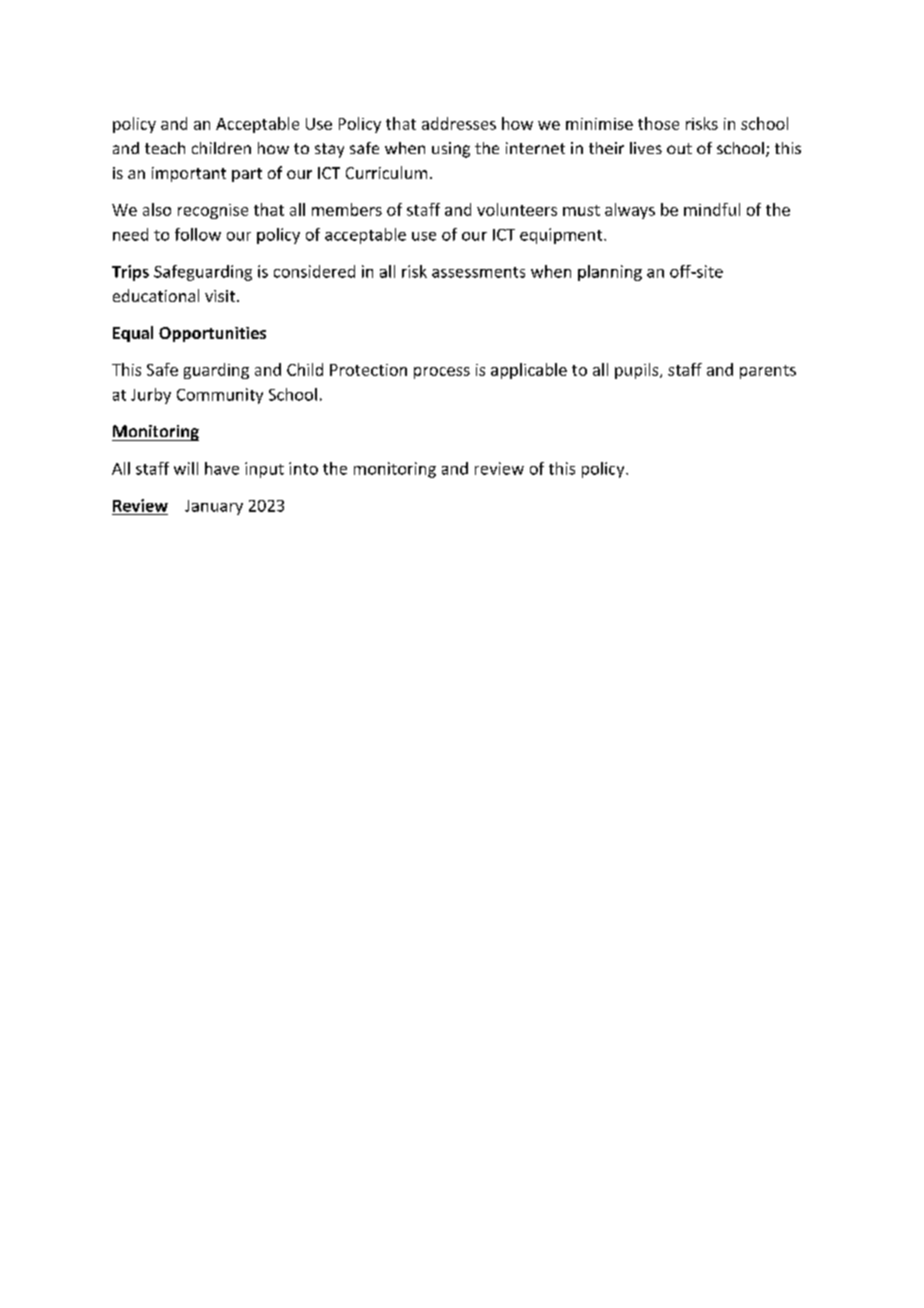  What do you see at coordinates (679, 148) in the screenshot?
I see `out` at bounding box center [679, 148].
